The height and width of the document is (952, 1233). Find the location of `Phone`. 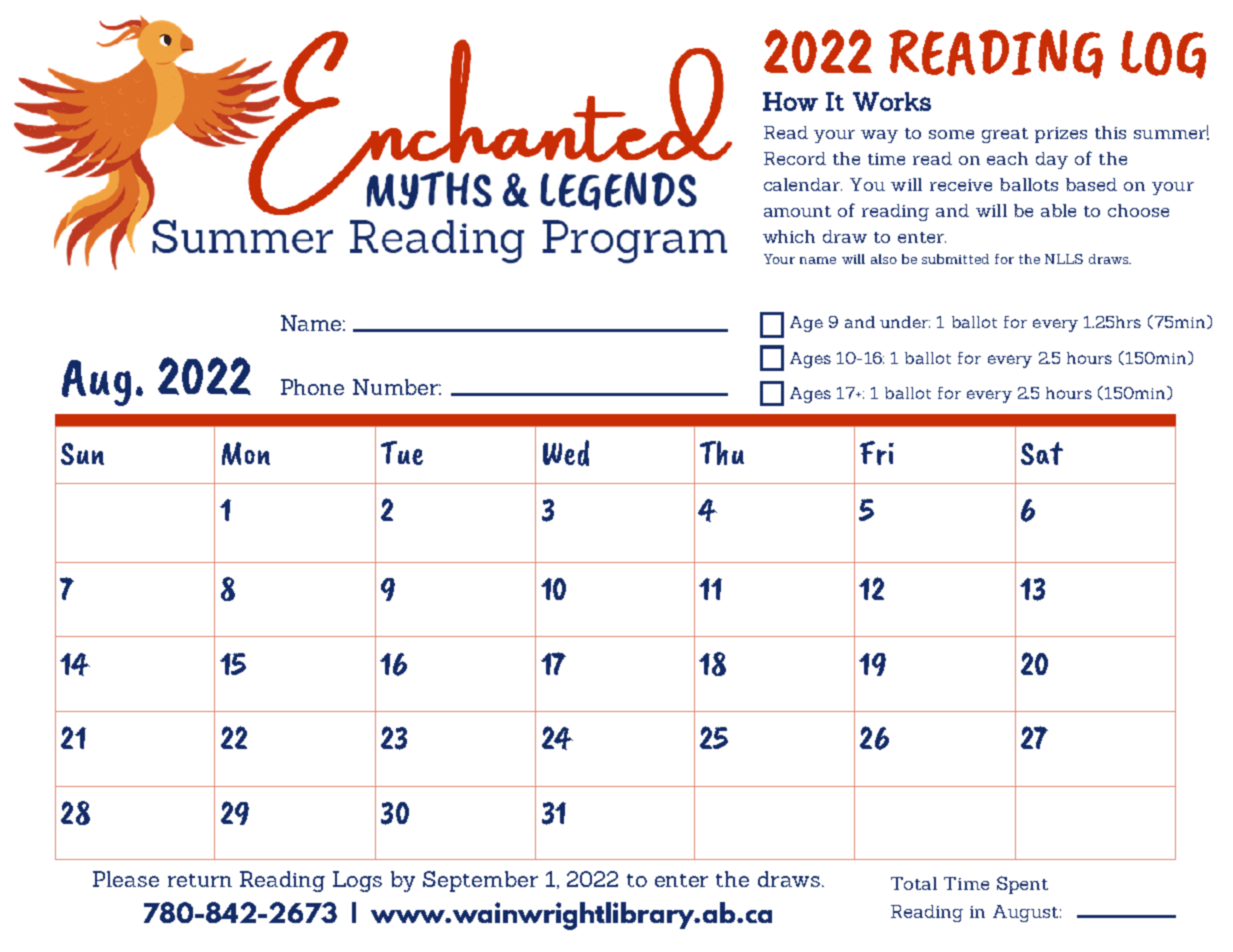

Phone is located at coordinates (312, 387).
